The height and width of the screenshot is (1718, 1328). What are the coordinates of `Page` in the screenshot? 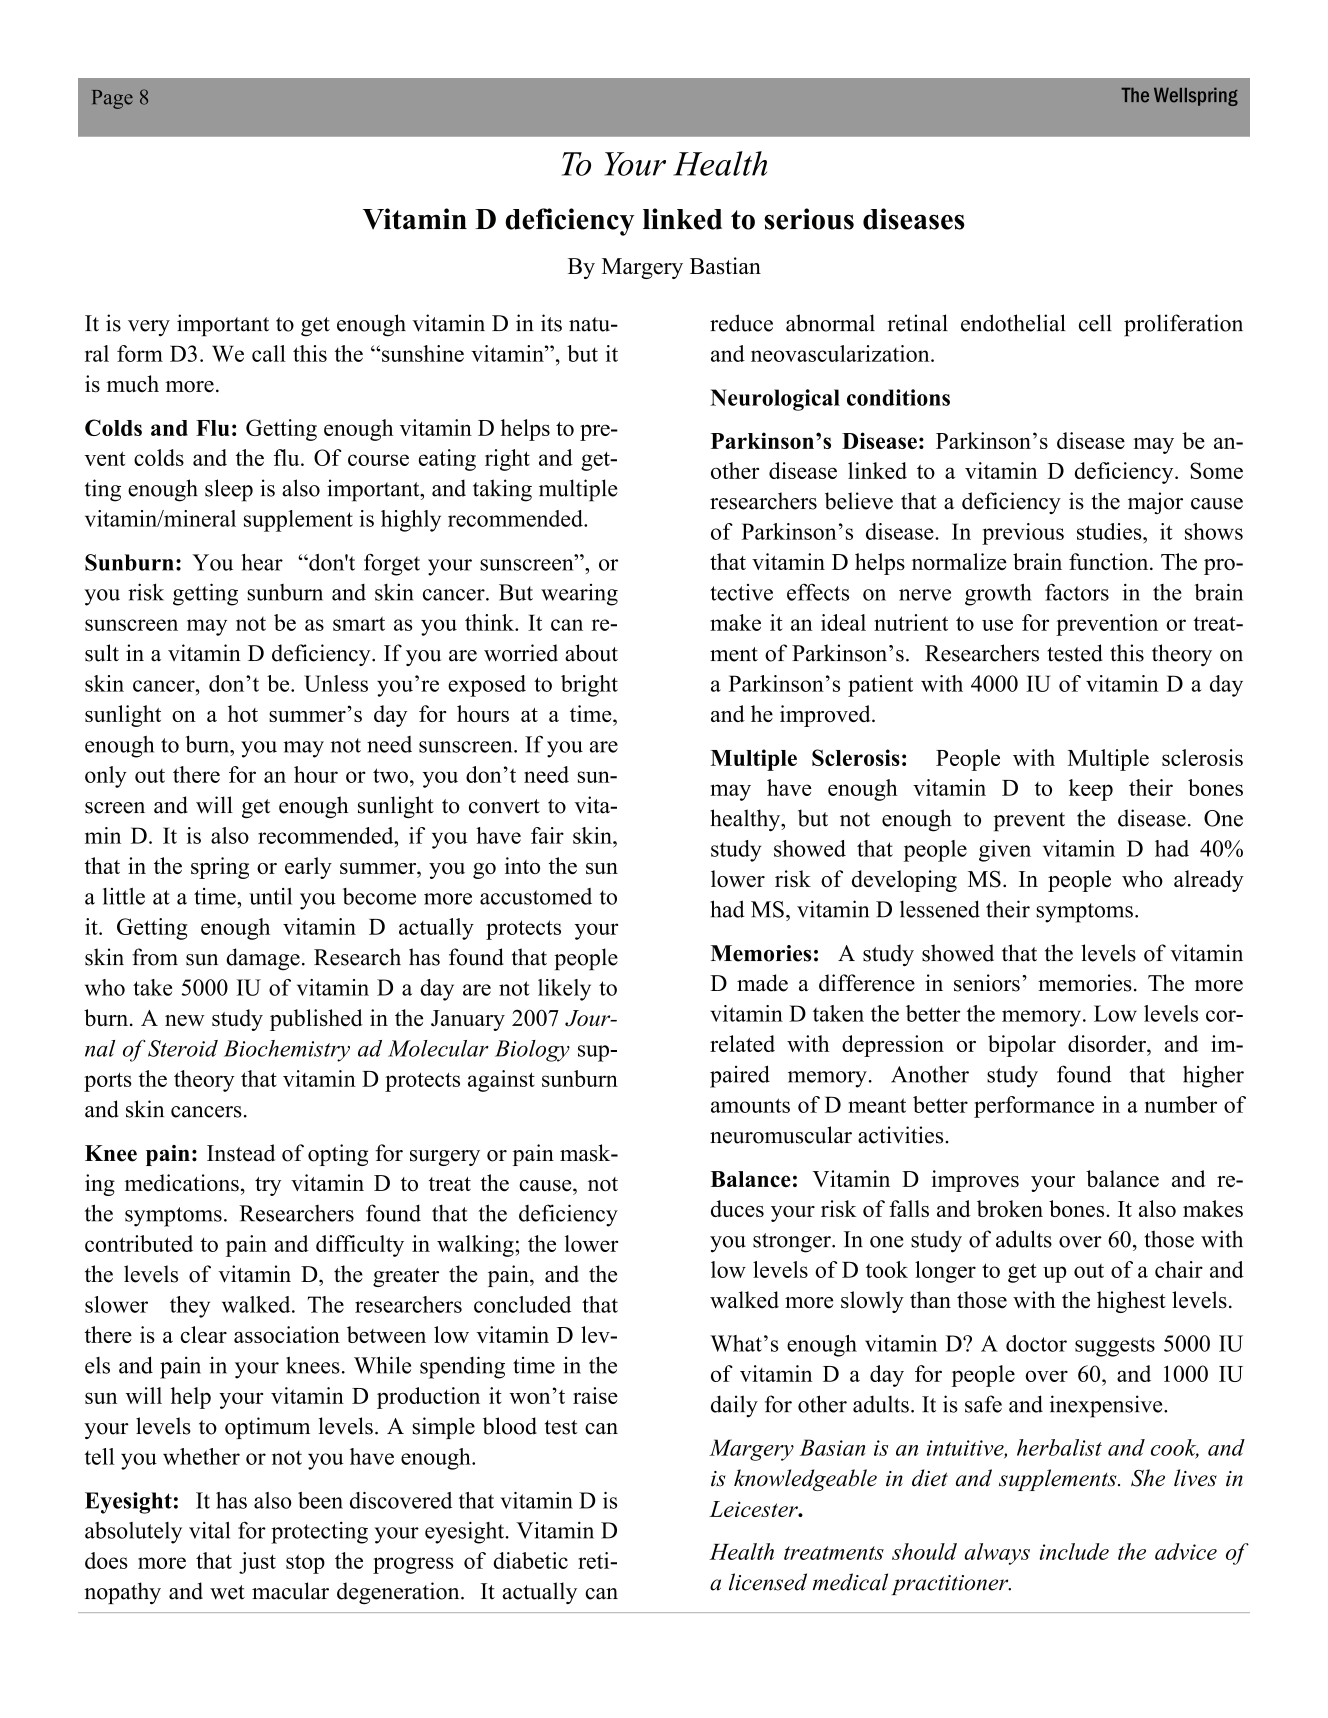 It's located at (112, 99).
